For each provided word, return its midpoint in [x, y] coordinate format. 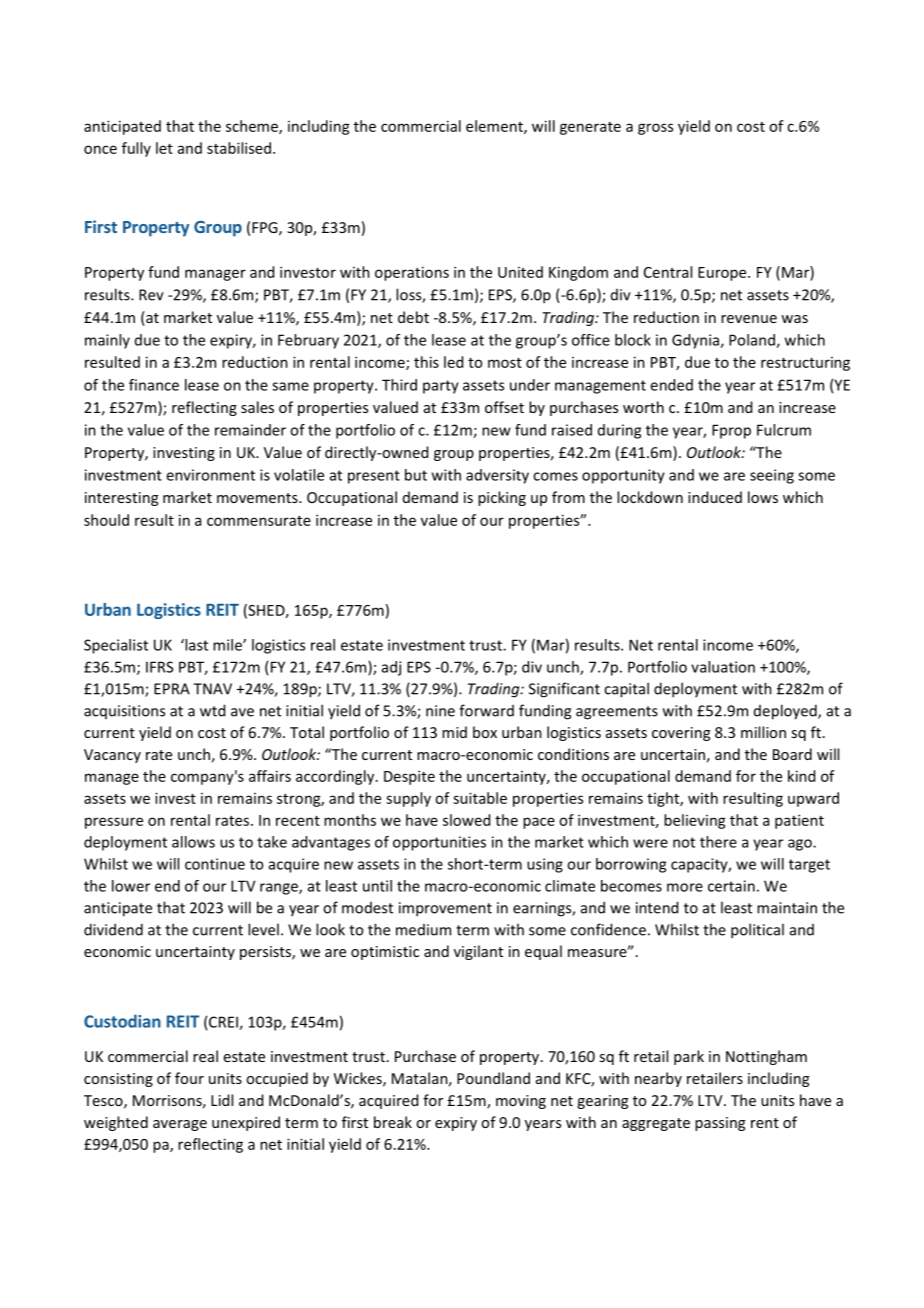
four [189, 1078]
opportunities [439, 843]
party [441, 387]
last [195, 645]
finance [154, 385]
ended [671, 385]
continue [215, 864]
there [718, 842]
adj [391, 668]
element [495, 127]
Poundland [493, 1078]
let [164, 148]
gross [655, 129]
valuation [723, 667]
